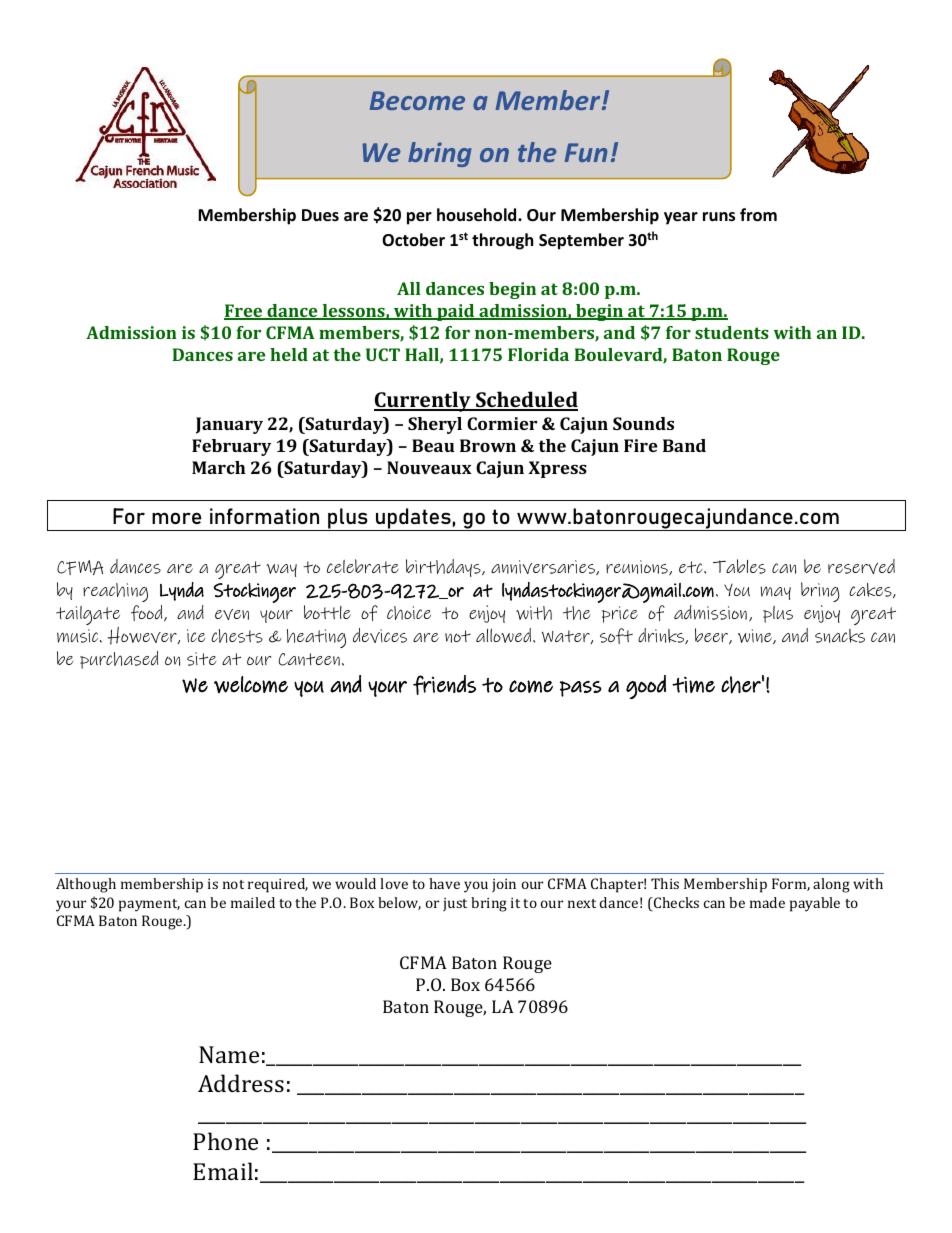 The height and width of the page is (1233, 952). Describe the element at coordinates (320, 215) in the page. I see `Dues` at that location.
